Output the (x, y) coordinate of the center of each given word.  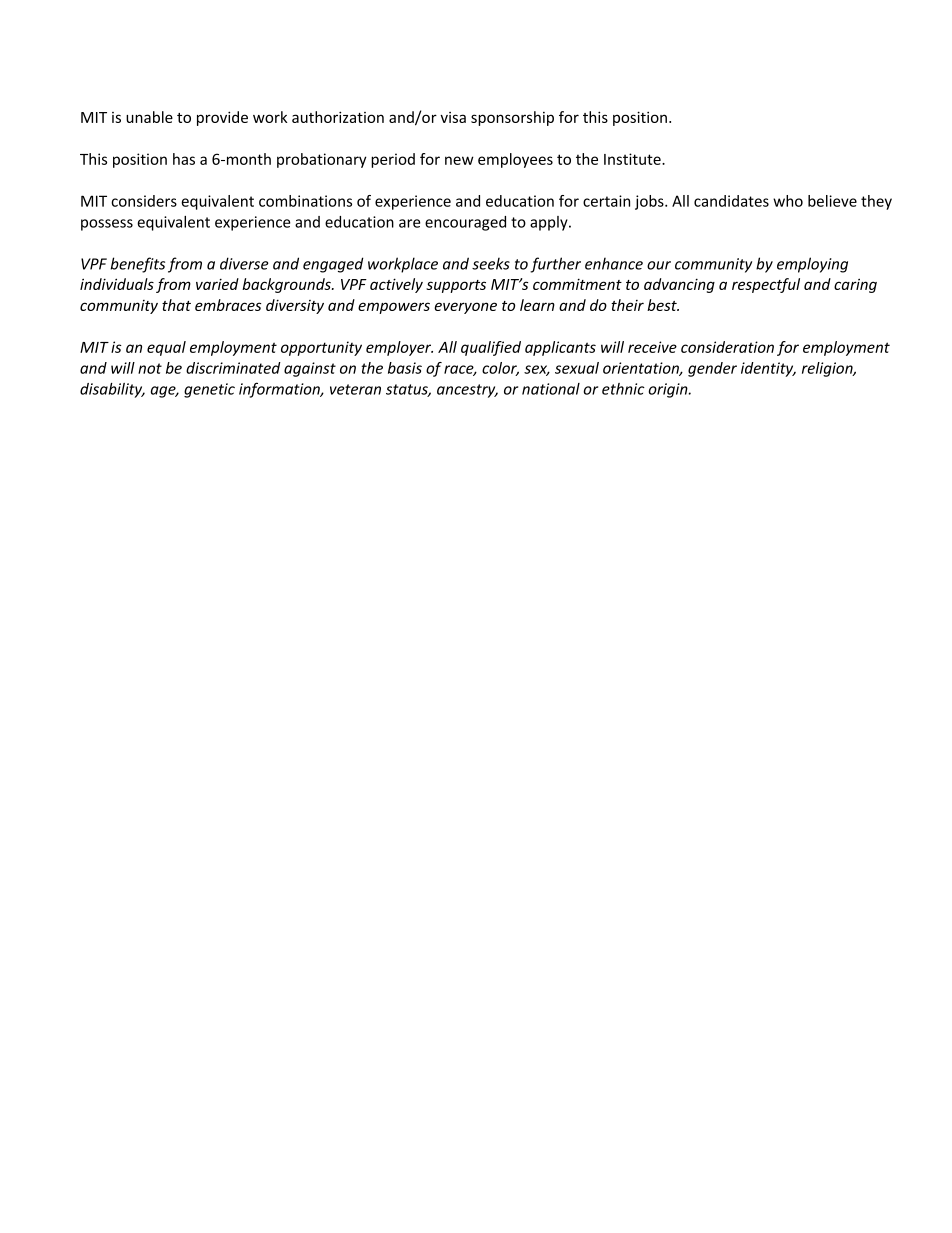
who (788, 201)
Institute (633, 159)
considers (144, 201)
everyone (465, 308)
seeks (491, 264)
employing (812, 265)
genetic (209, 390)
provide (222, 118)
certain (606, 201)
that (176, 305)
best (663, 305)
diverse (244, 263)
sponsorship (512, 118)
